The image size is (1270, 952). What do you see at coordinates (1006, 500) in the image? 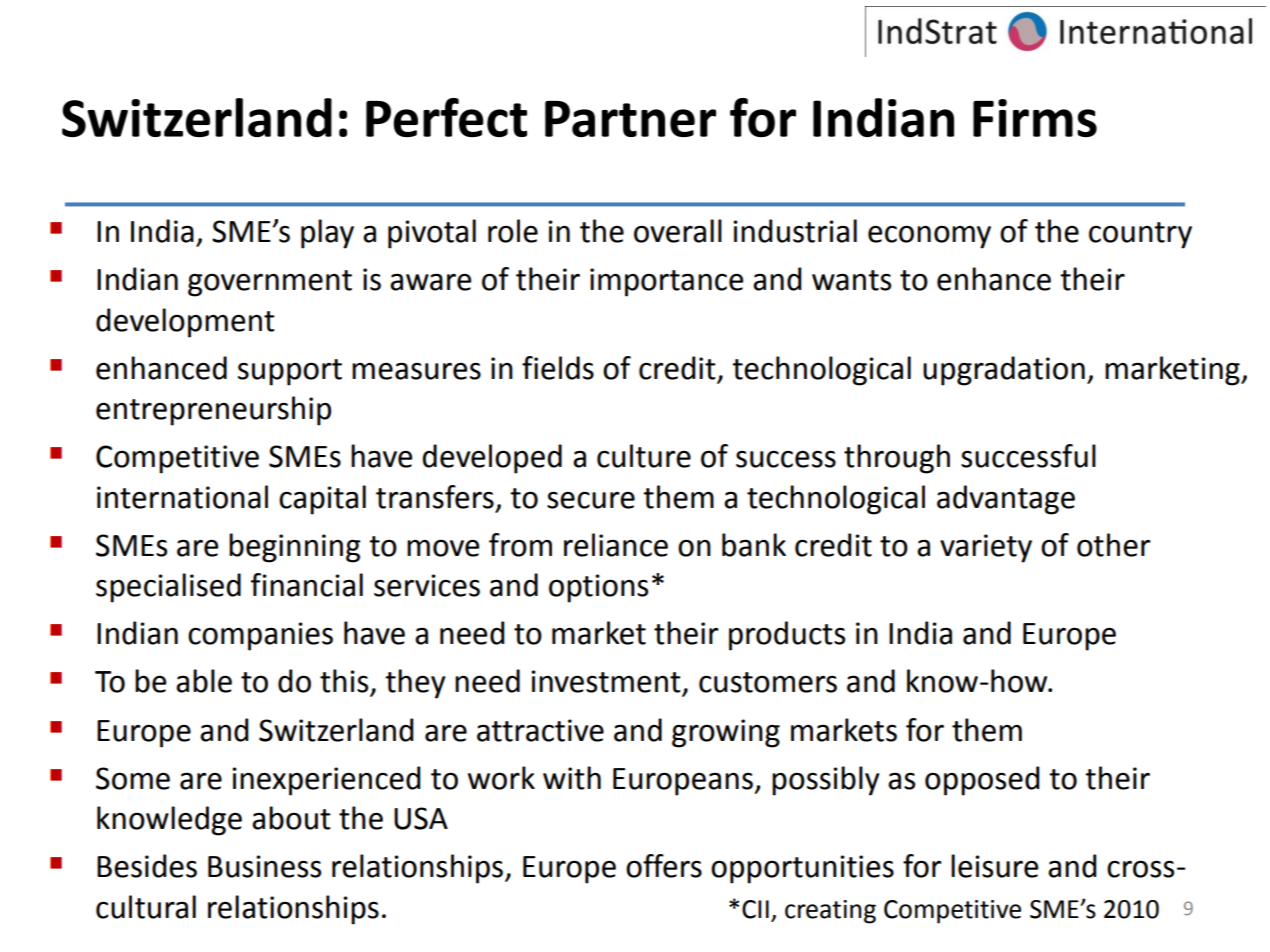
I see `advantage` at bounding box center [1006, 500].
